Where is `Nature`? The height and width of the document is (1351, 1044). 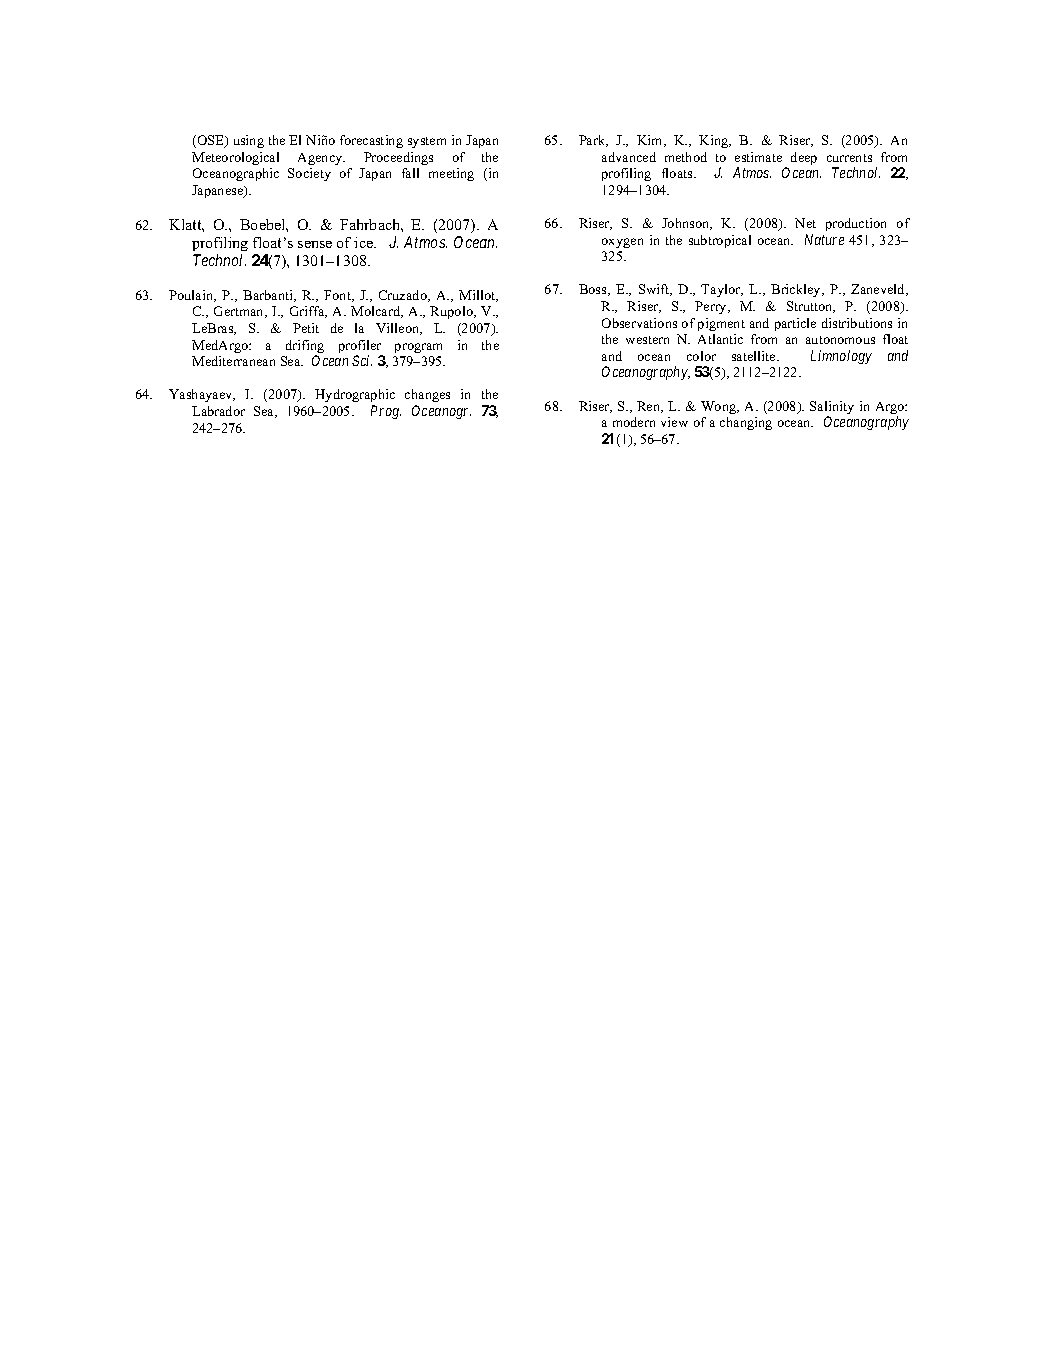 Nature is located at coordinates (824, 239).
